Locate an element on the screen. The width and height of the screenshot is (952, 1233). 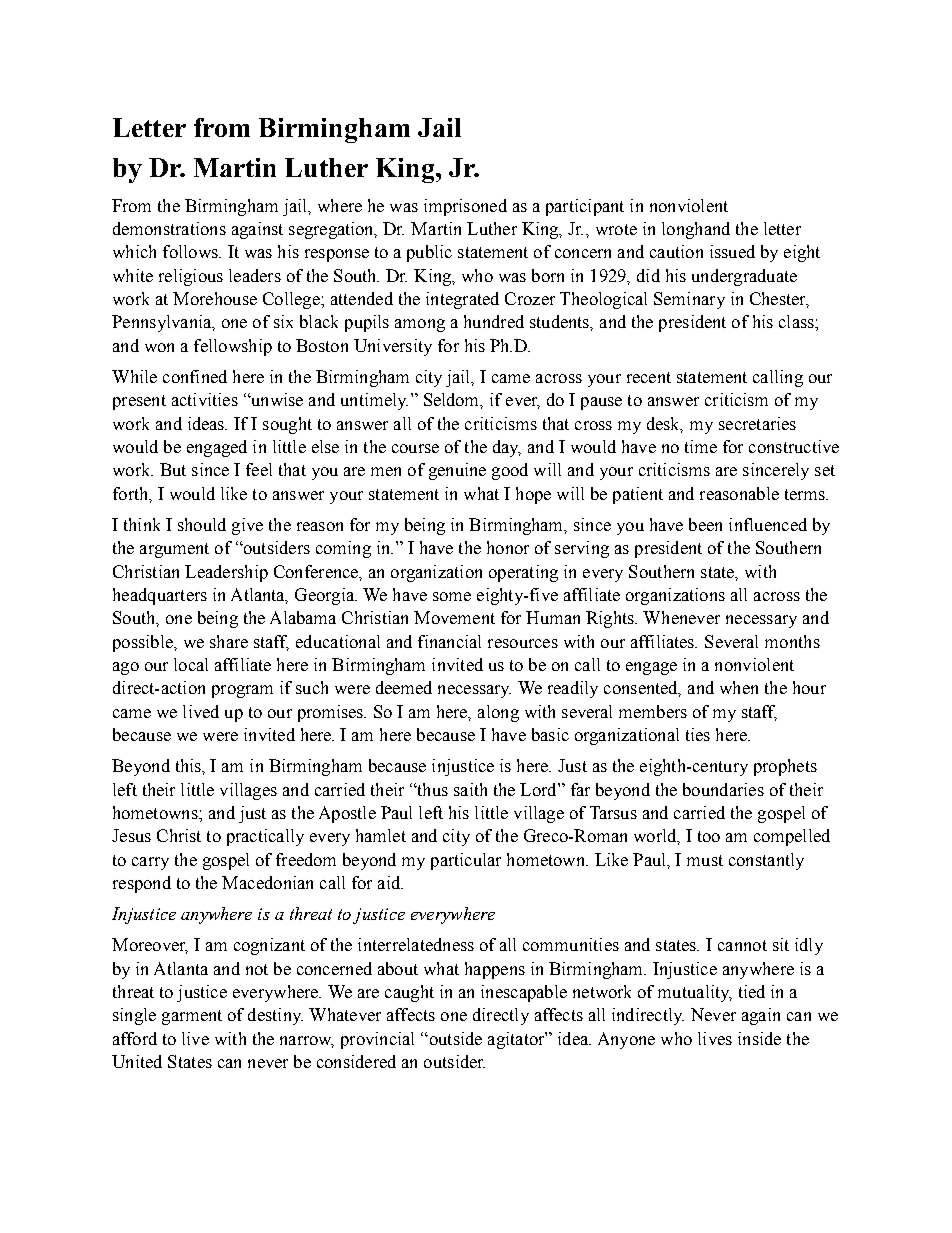
imprisoned is located at coordinates (465, 207).
